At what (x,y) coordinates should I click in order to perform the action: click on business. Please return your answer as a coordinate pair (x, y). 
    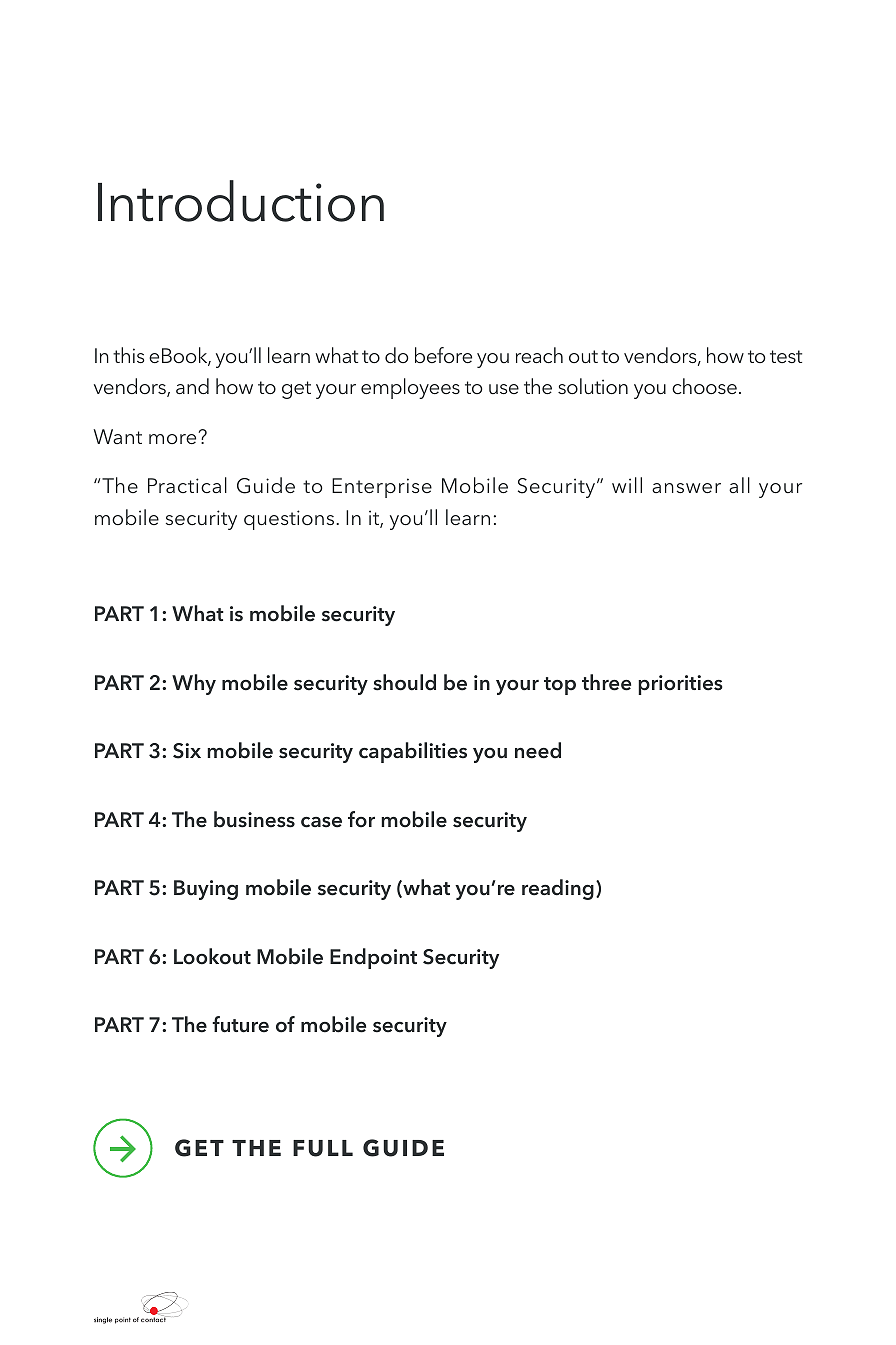
    Looking at the image, I should click on (254, 819).
